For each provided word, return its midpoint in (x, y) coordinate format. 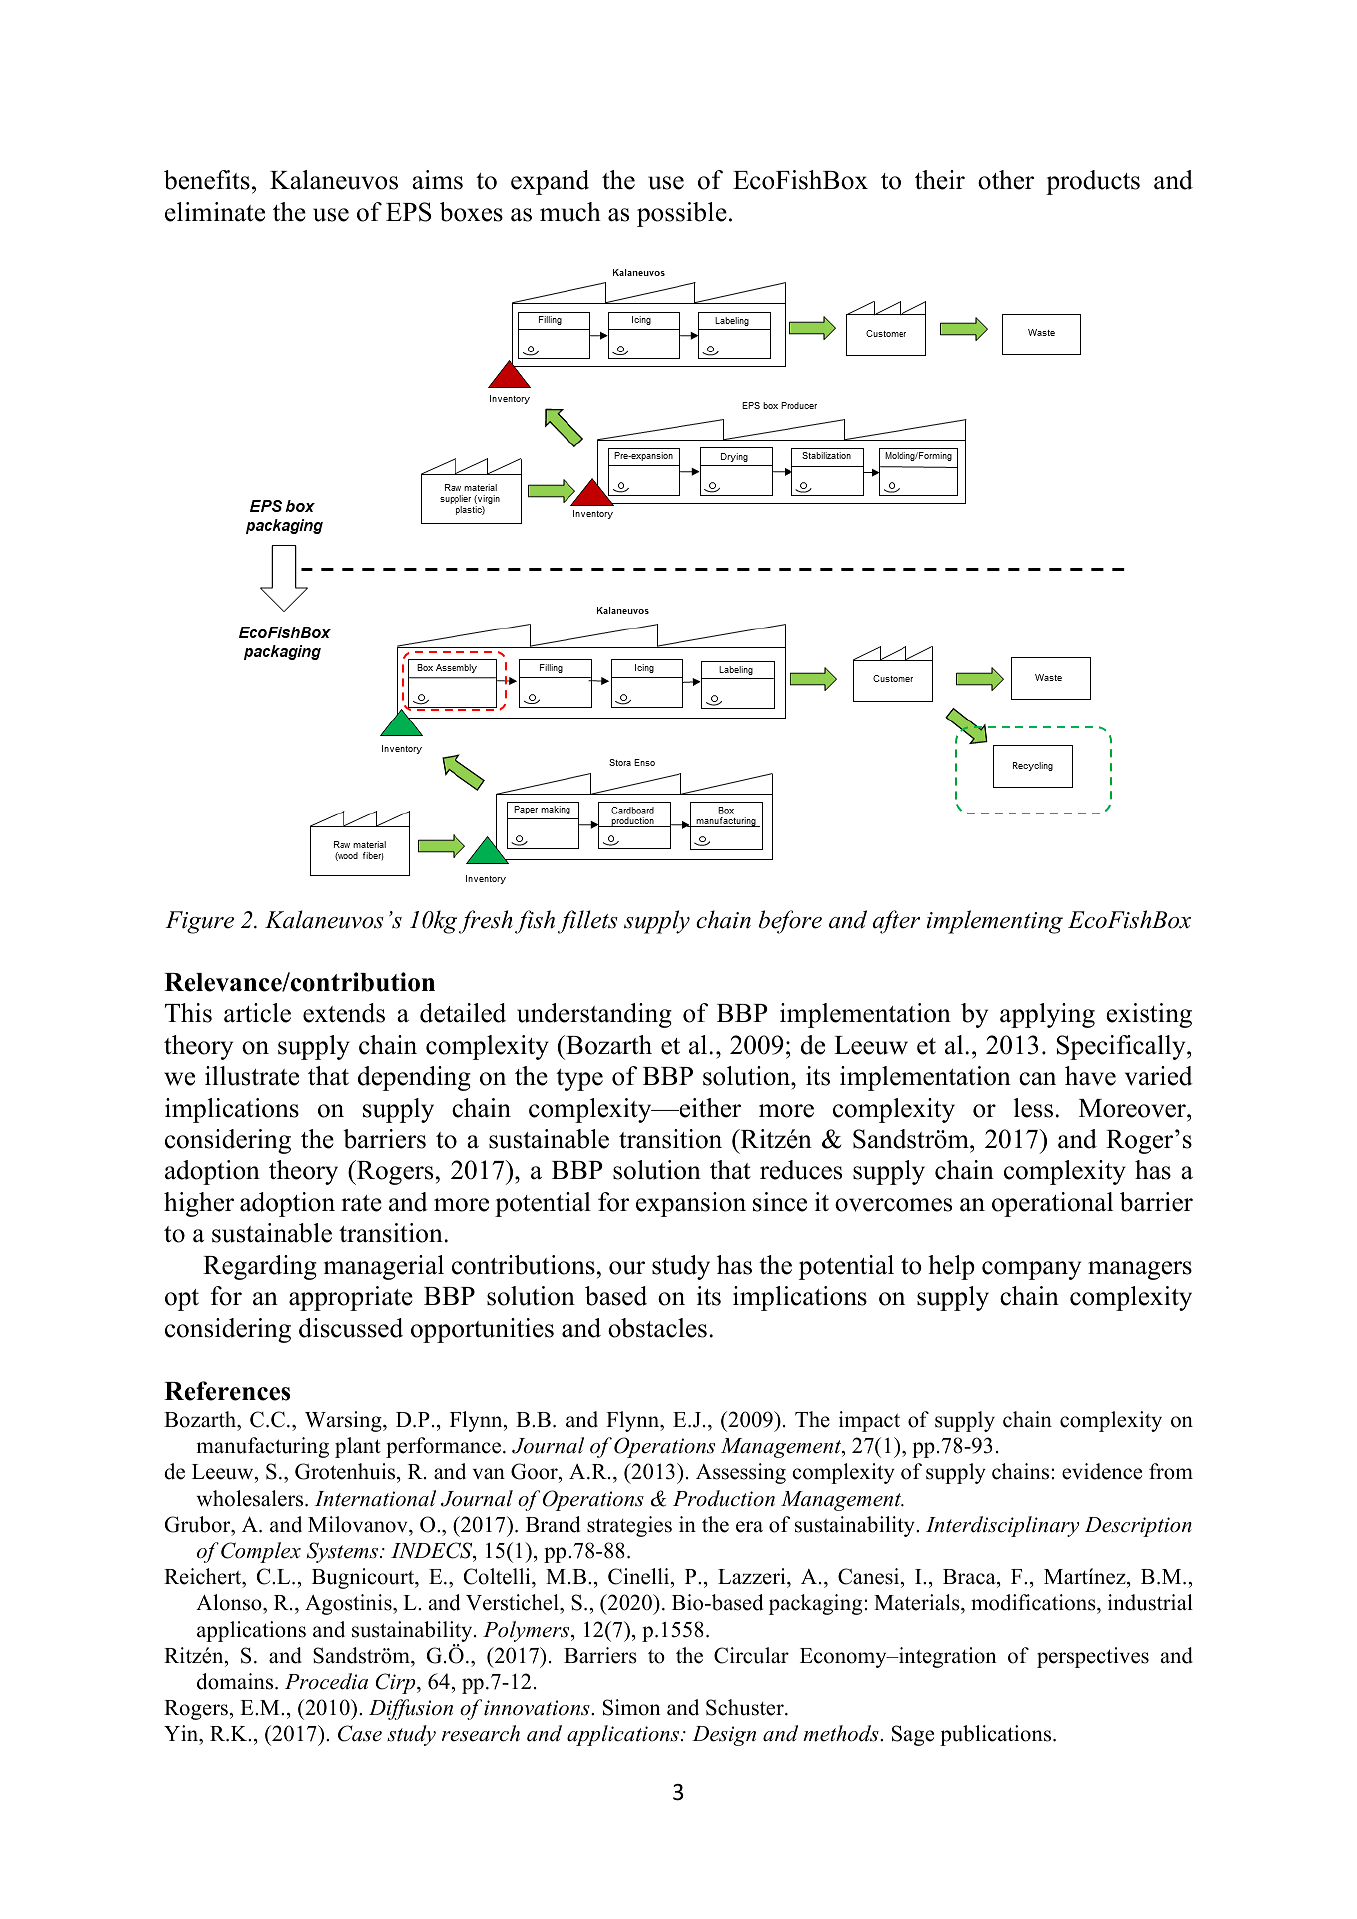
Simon (632, 1707)
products (1093, 182)
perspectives (1093, 1657)
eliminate (215, 212)
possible (682, 214)
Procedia (326, 1681)
